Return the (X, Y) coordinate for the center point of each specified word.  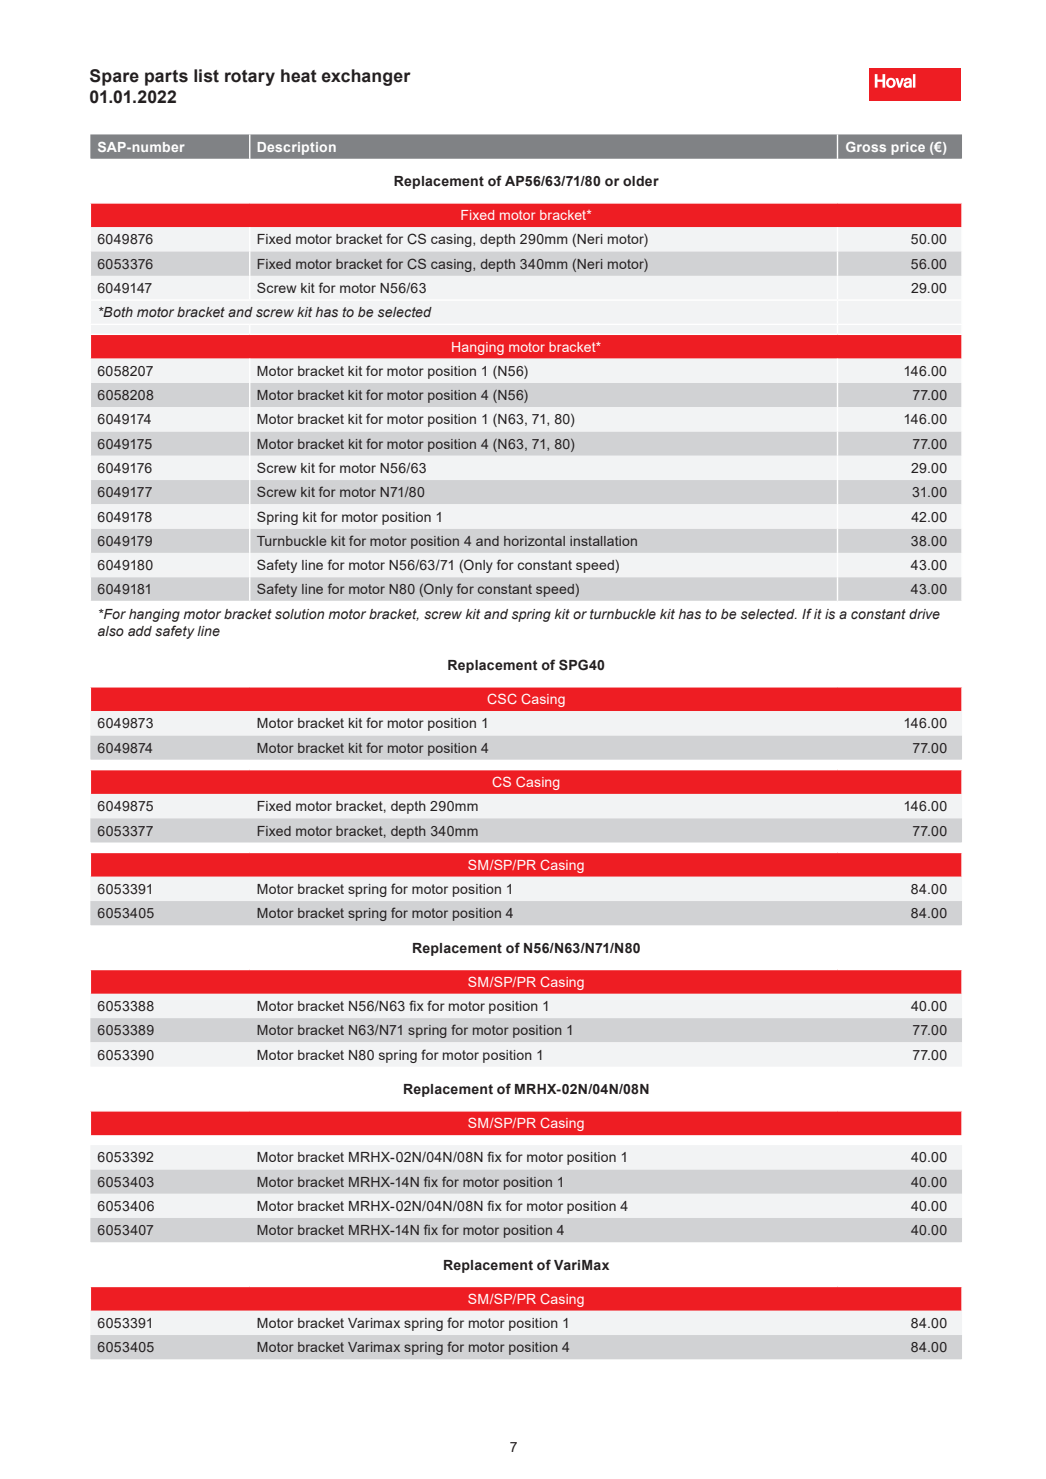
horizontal (534, 541)
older (641, 181)
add (140, 631)
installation (603, 541)
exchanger (366, 77)
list (206, 76)
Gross (866, 147)
